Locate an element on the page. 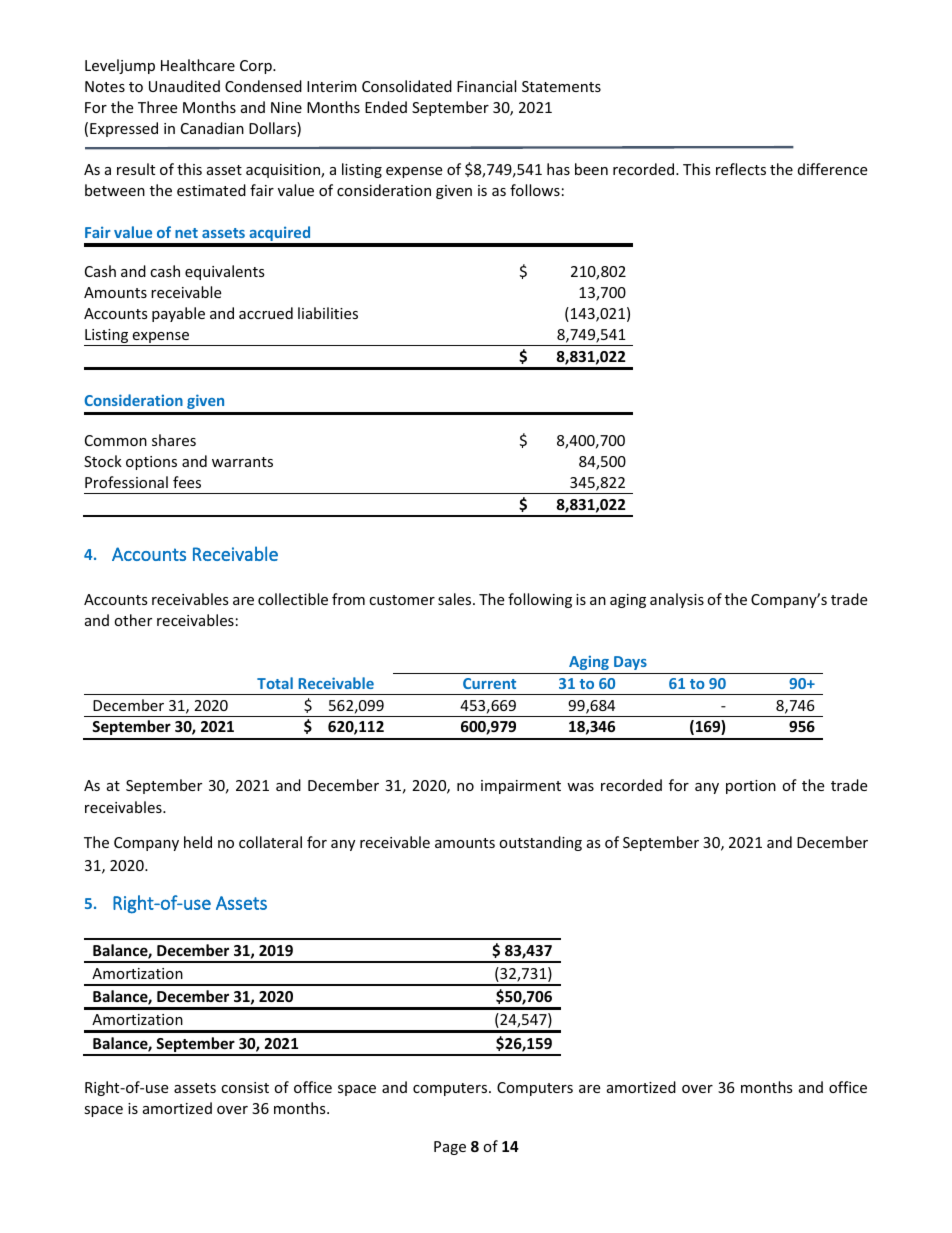  Three is located at coordinates (157, 107).
